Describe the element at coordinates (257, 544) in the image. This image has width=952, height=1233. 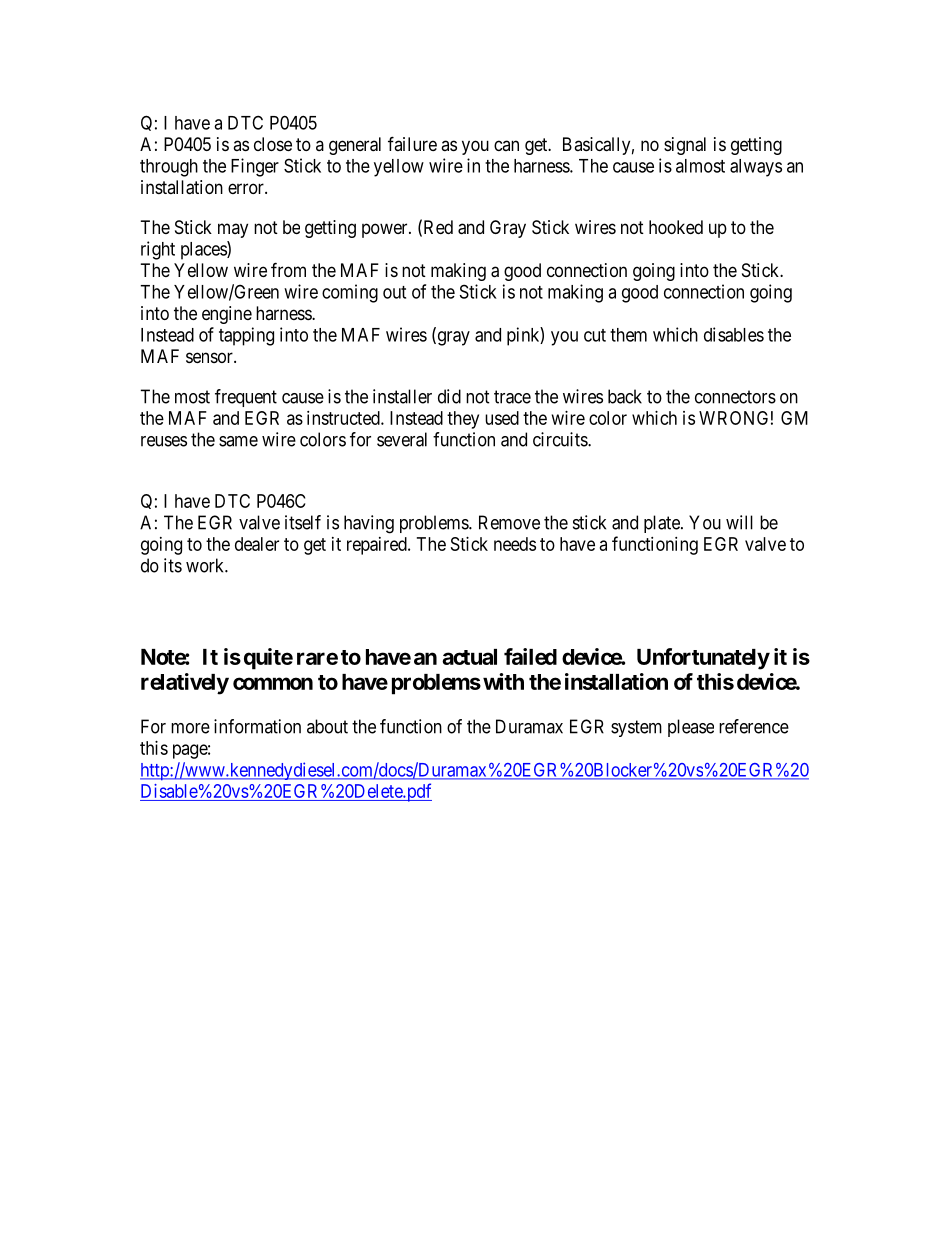
I see `dealer` at that location.
